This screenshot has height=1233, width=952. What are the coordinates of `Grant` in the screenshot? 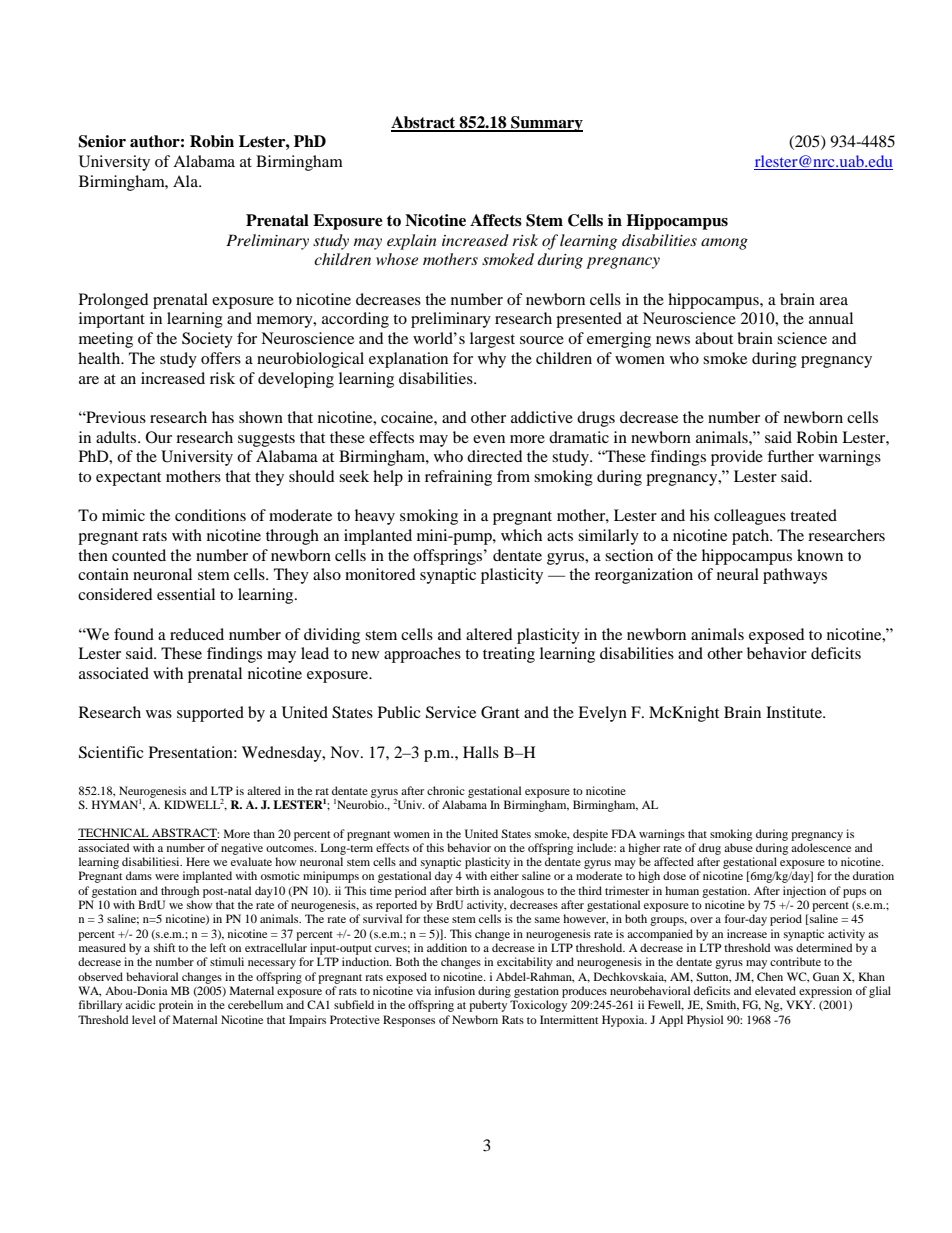 It's located at (500, 712).
